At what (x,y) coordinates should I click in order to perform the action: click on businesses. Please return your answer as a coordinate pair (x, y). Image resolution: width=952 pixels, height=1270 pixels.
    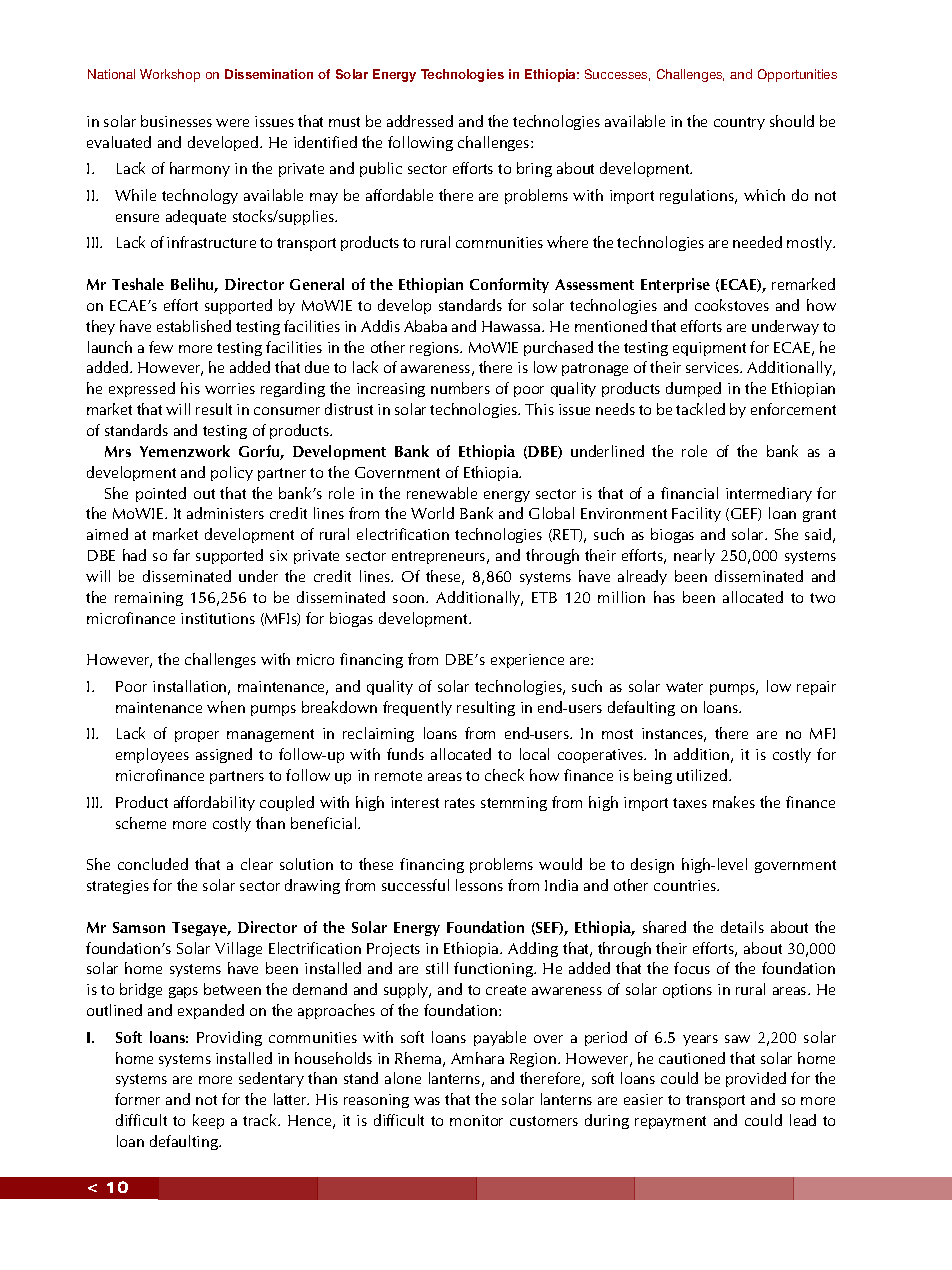
    Looking at the image, I should click on (176, 121).
